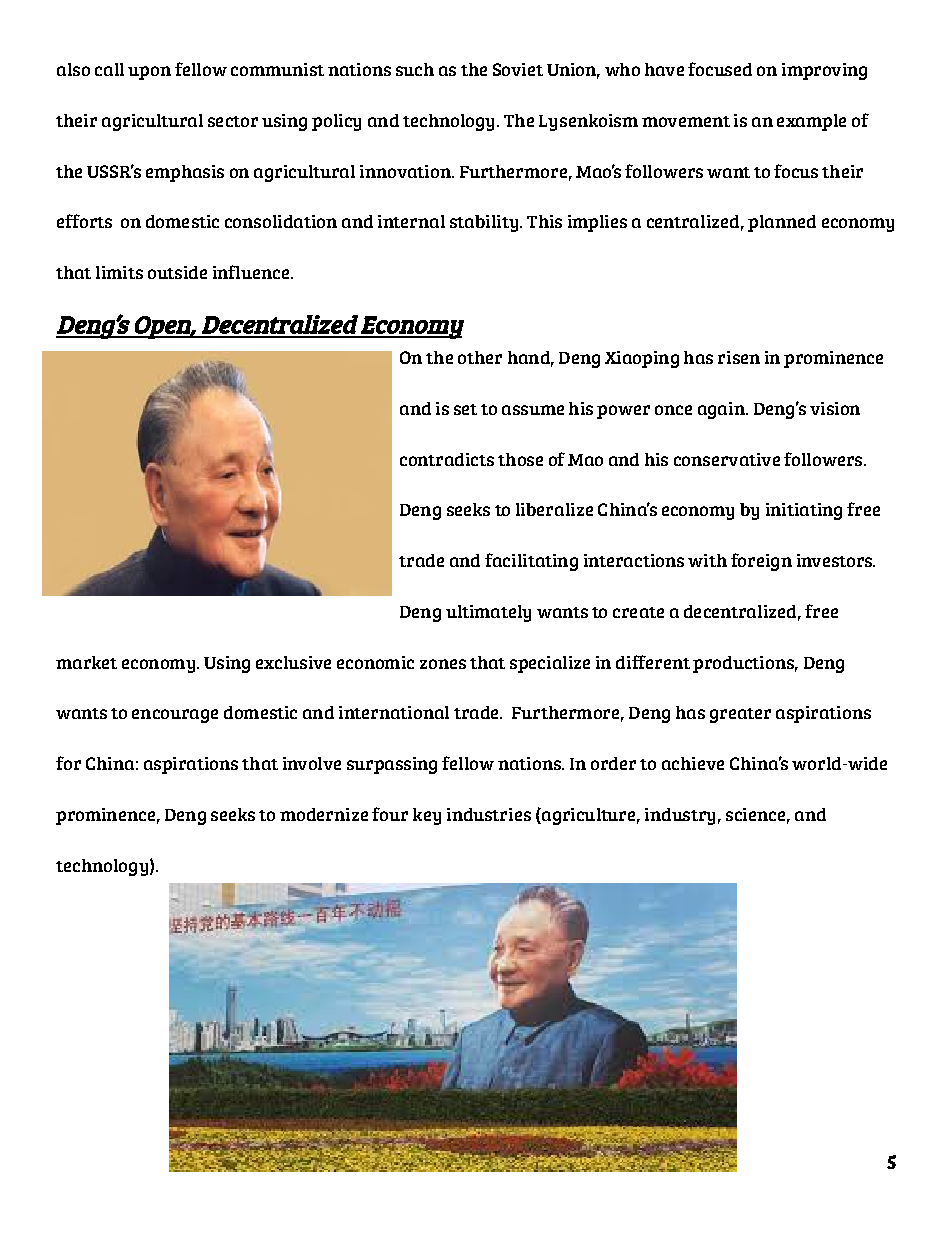  I want to click on industry, so click(680, 816).
